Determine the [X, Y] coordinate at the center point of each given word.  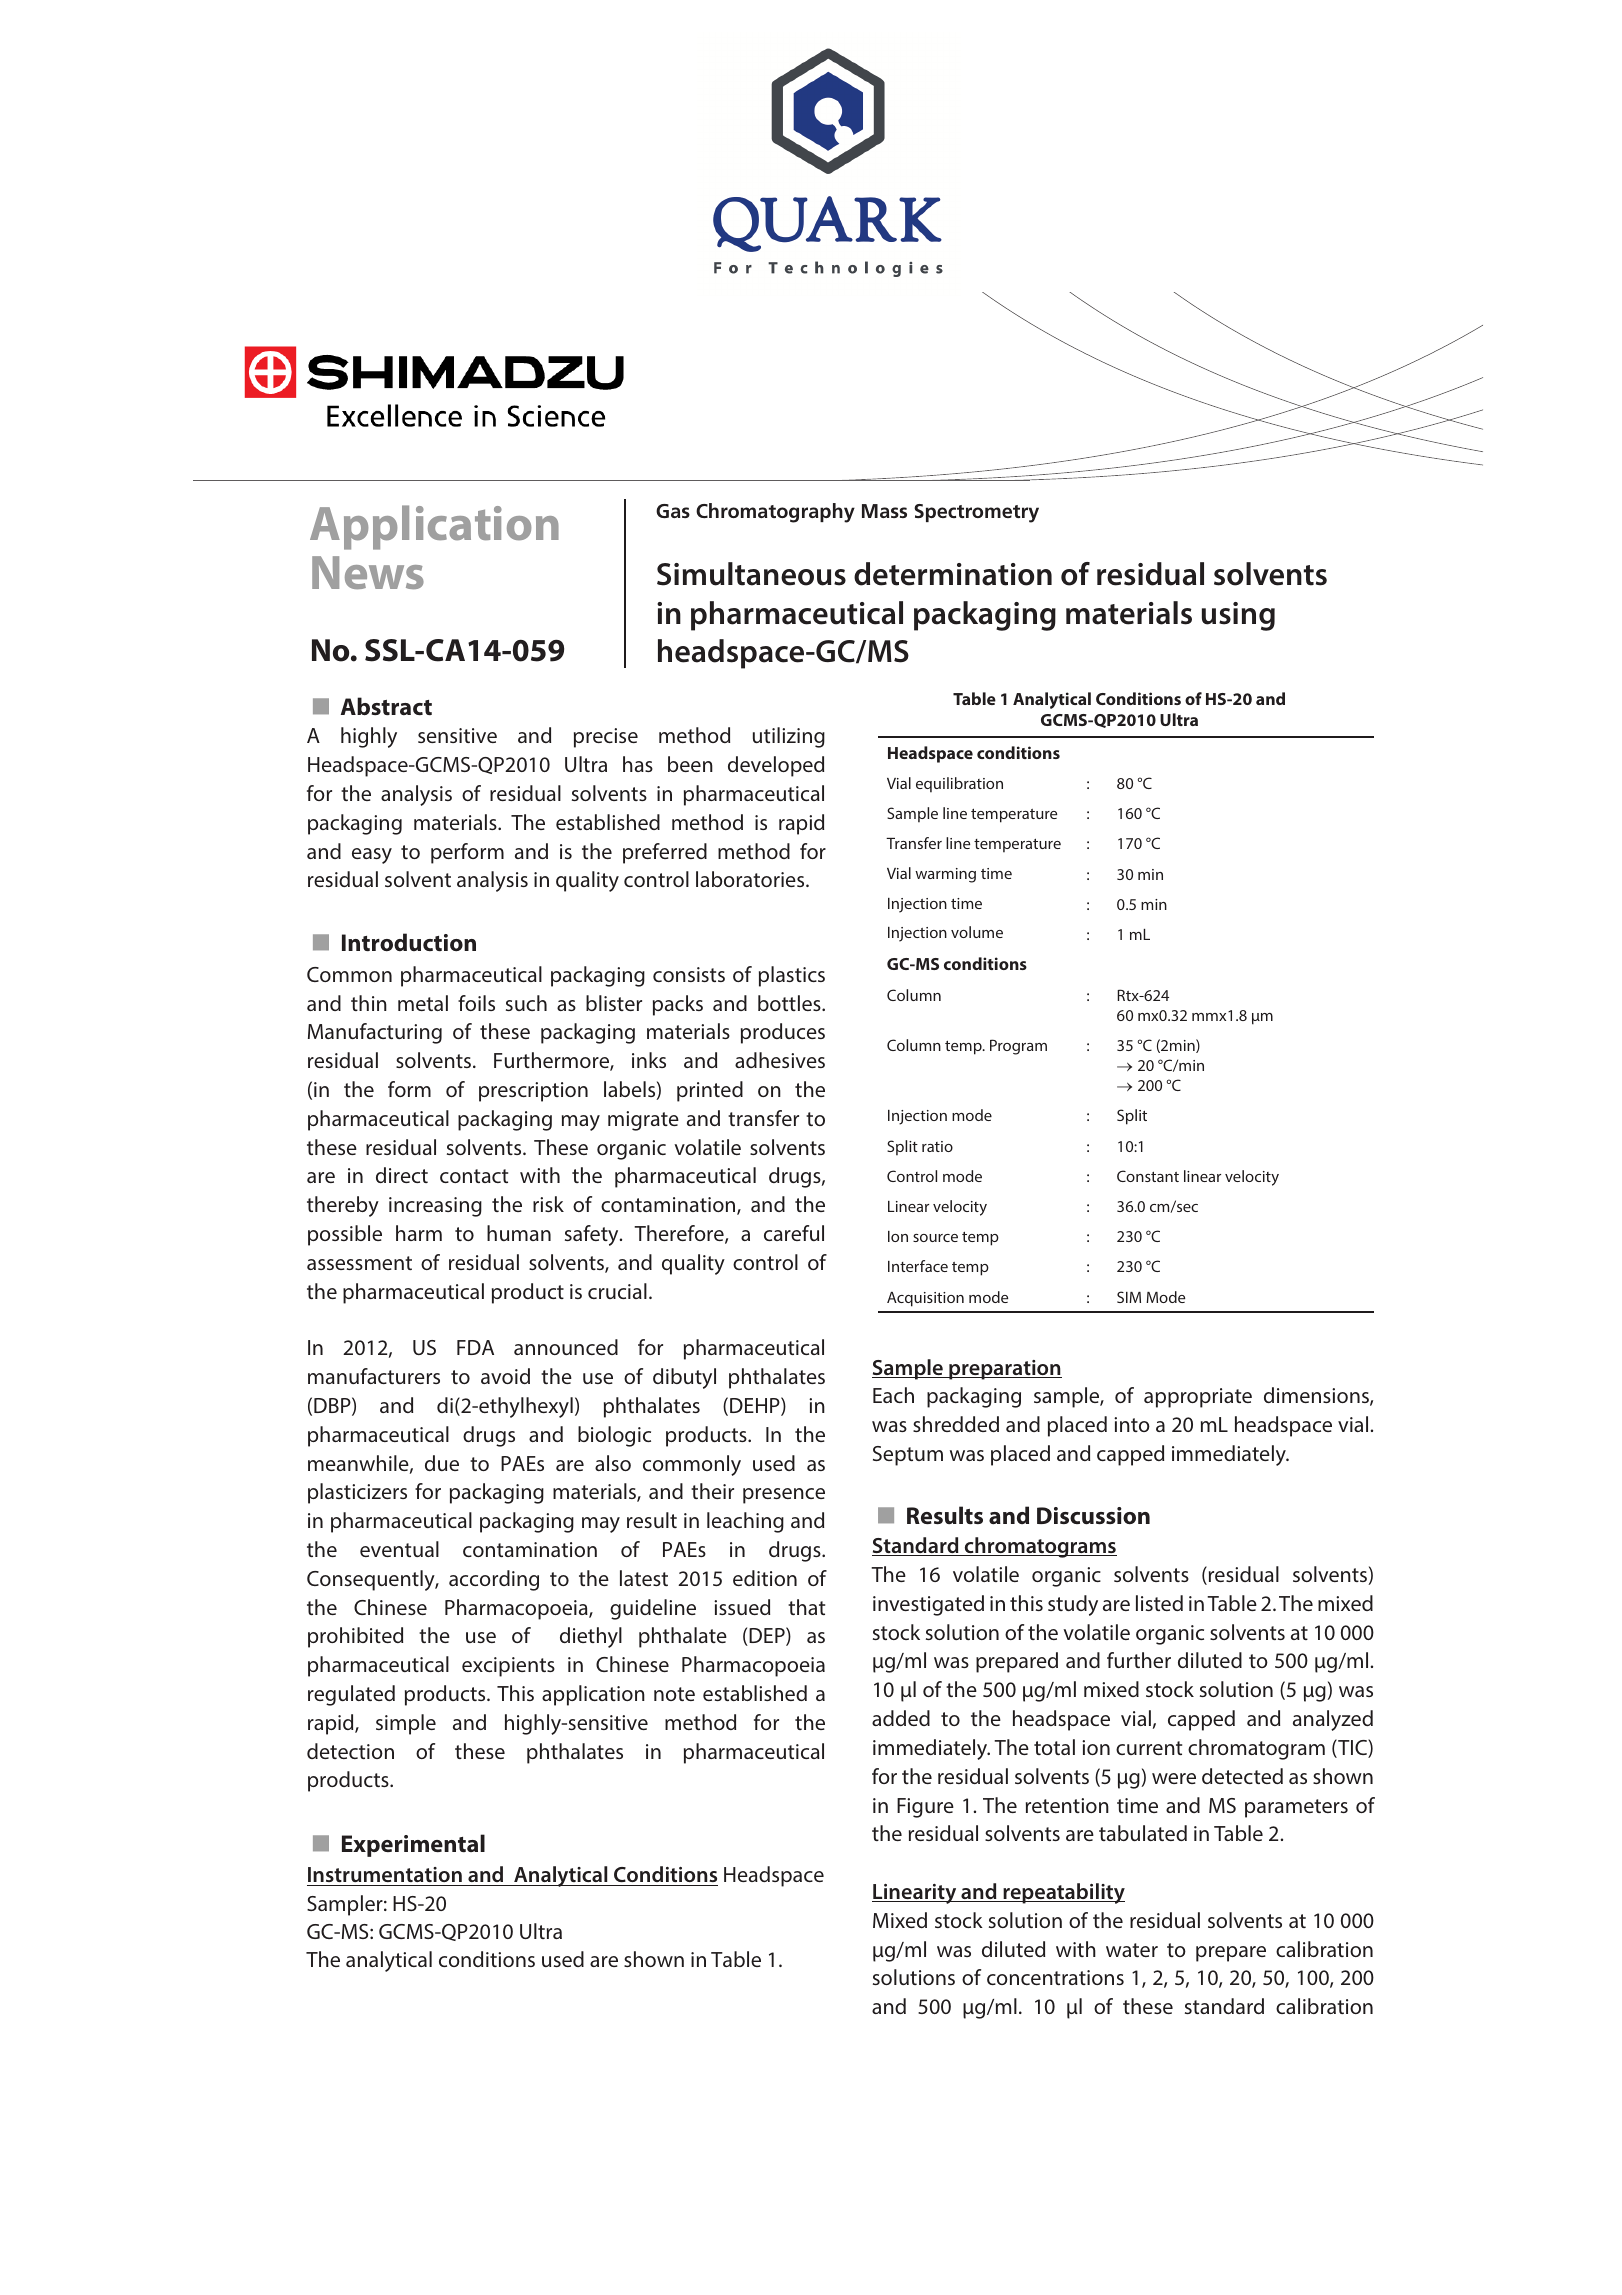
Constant [1148, 1176]
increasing [435, 1207]
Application [434, 527]
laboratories [751, 879]
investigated [928, 1605]
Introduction [409, 942]
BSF [570, 1465]
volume [977, 932]
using [1238, 616]
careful [794, 1233]
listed [1159, 1603]
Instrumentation [385, 1874]
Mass [884, 511]
